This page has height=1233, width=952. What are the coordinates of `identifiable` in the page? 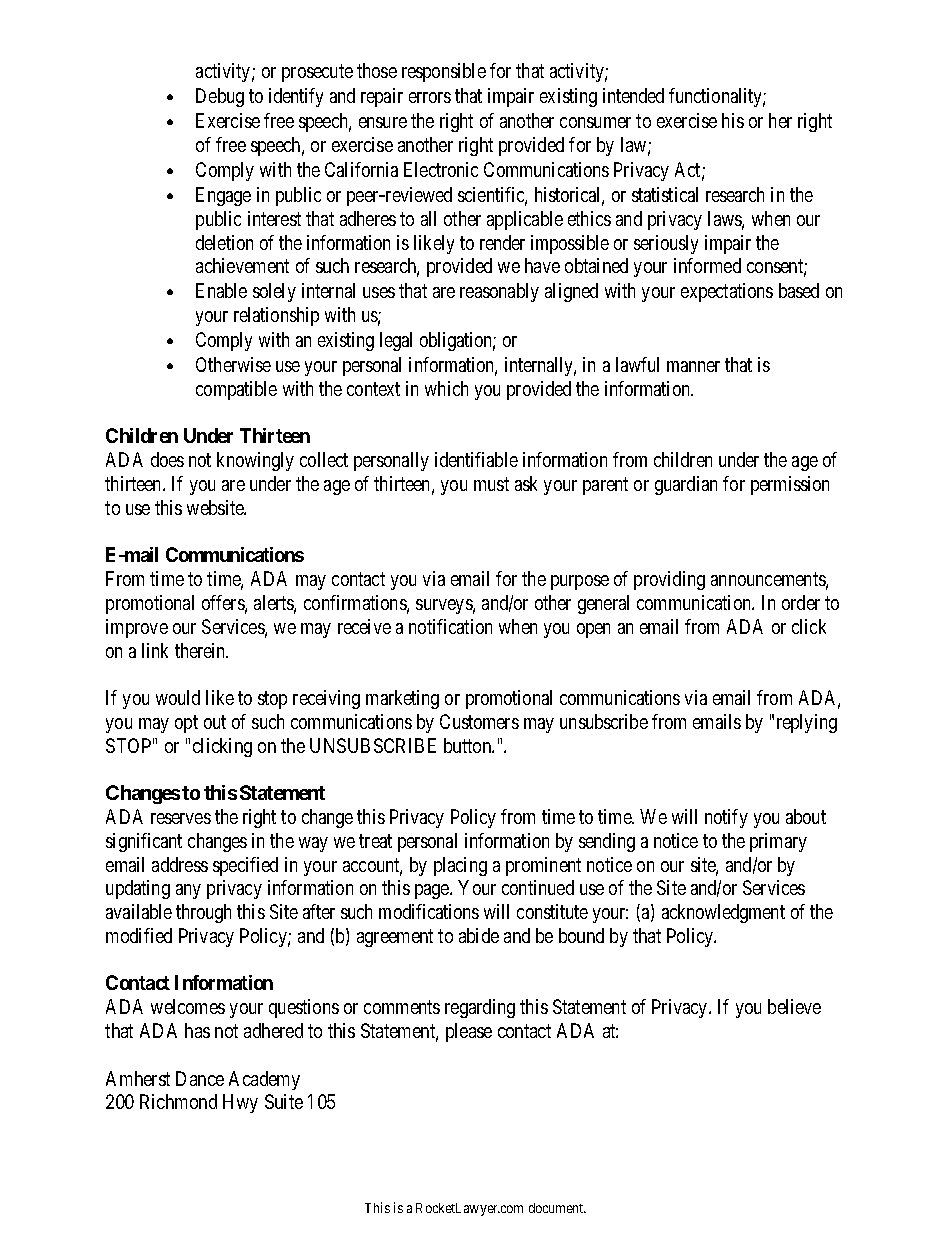 It's located at (476, 459).
